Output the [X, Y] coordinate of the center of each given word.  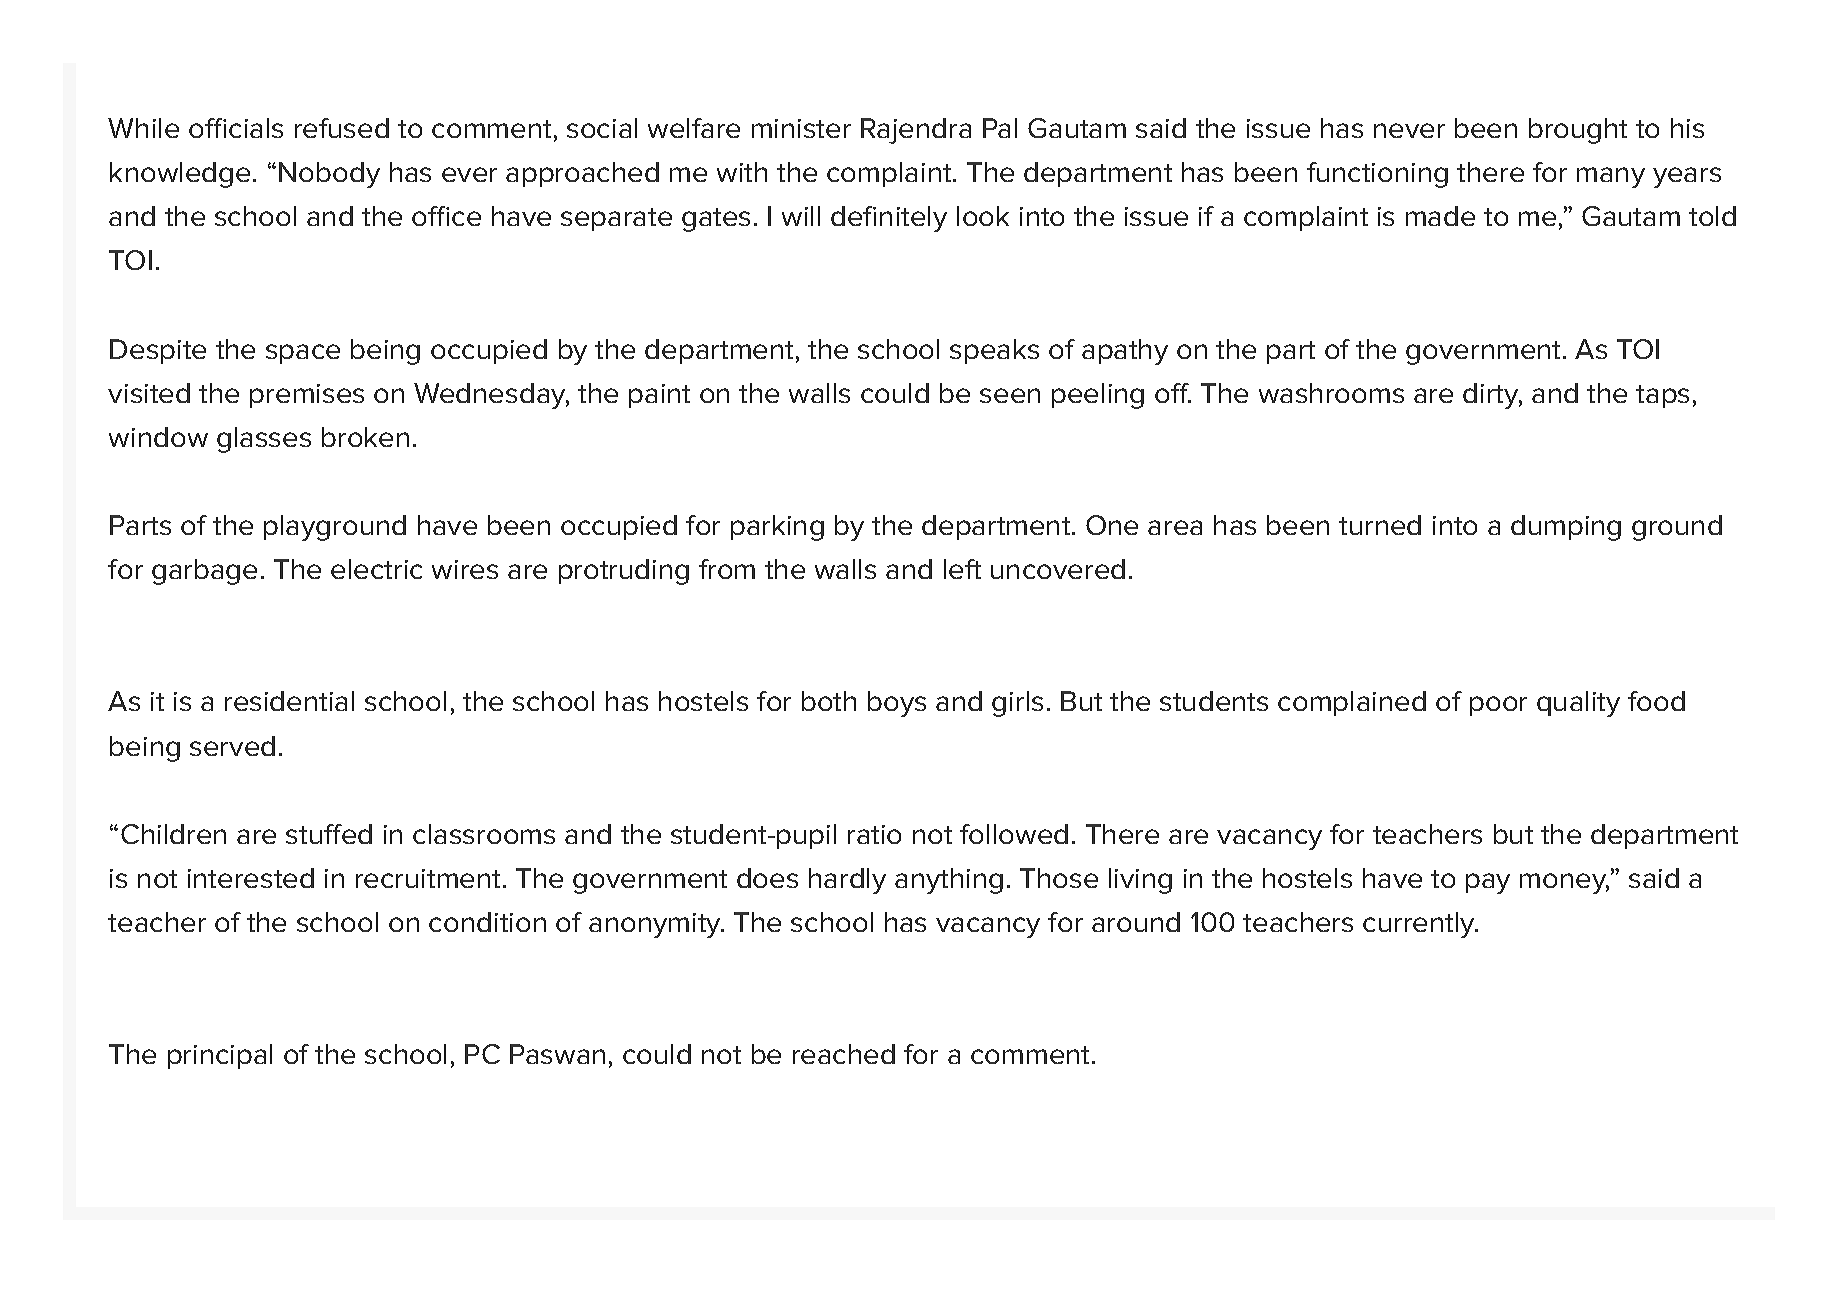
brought [1578, 131]
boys [897, 704]
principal [220, 1056]
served [232, 746]
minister [801, 128]
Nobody [329, 175]
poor [1498, 706]
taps [1662, 396]
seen [1010, 395]
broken [365, 437]
